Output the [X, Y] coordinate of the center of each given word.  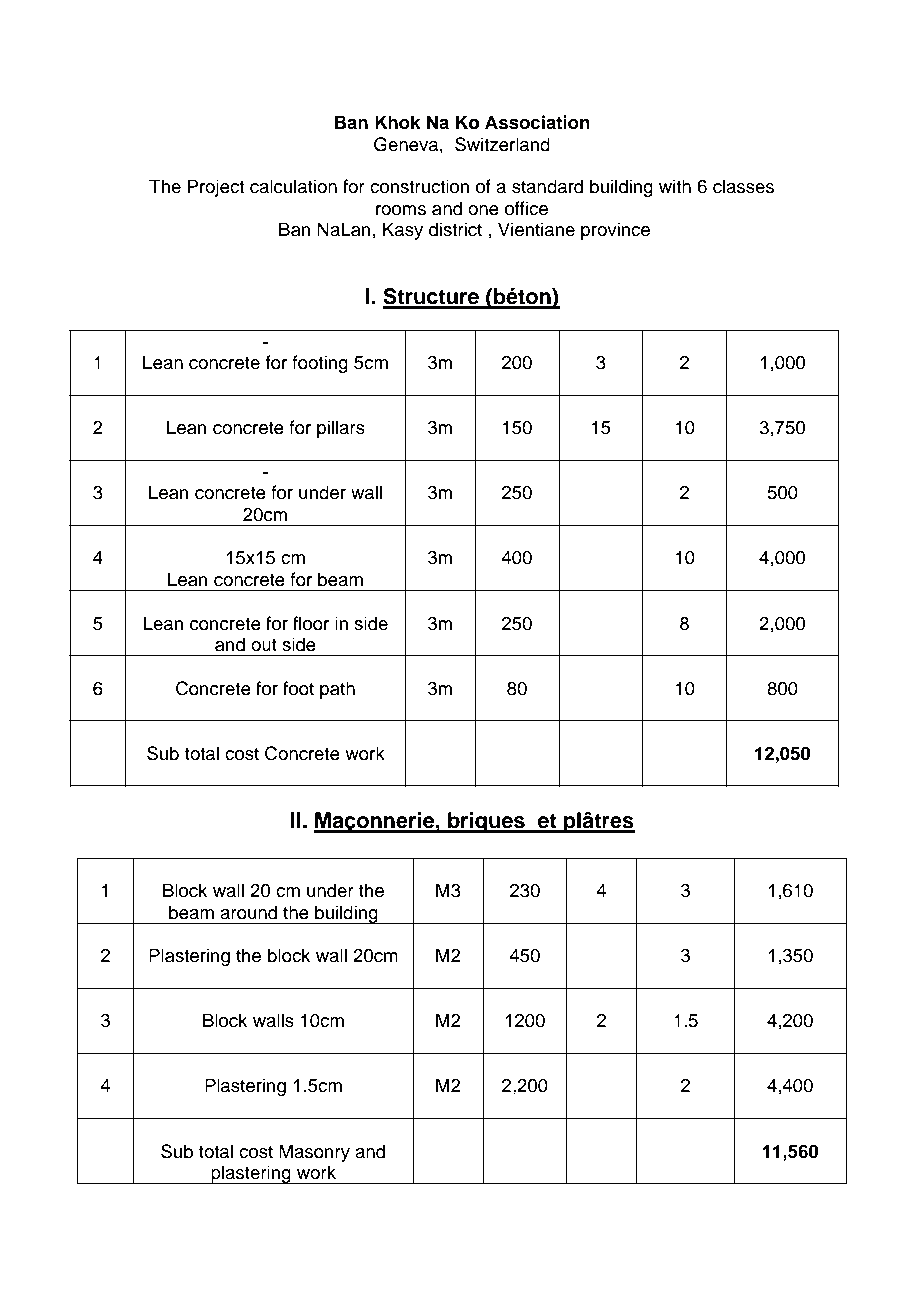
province [615, 231]
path [337, 690]
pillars [341, 429]
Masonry [314, 1153]
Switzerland [502, 144]
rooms [401, 210]
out [264, 645]
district [455, 229]
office [526, 208]
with [675, 186]
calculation [293, 186]
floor [311, 623]
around [248, 912]
